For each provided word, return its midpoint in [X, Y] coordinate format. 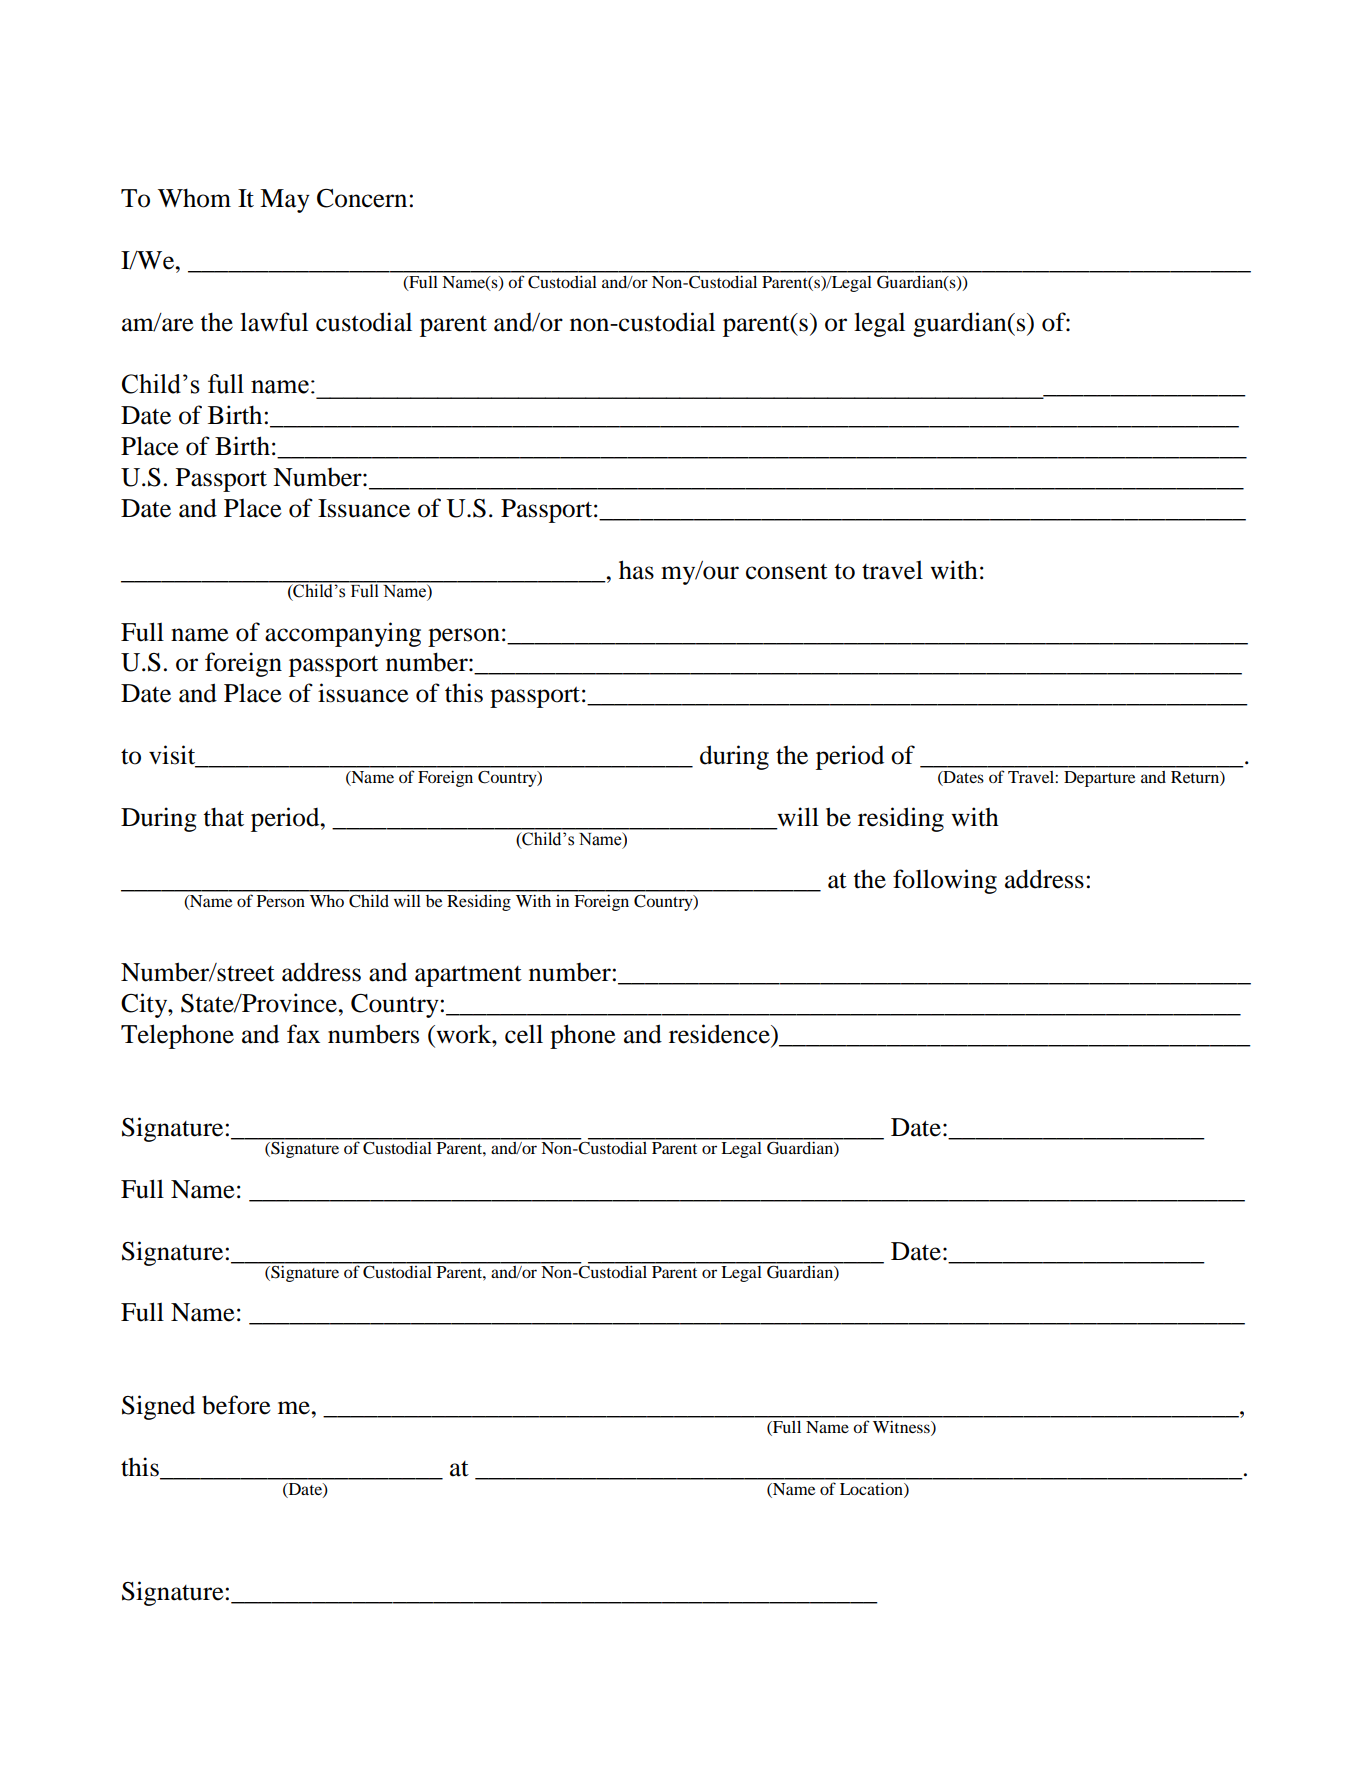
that [223, 817]
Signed [158, 1407]
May [285, 201]
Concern [362, 198]
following [945, 881]
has [636, 570]
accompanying [343, 634]
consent [787, 572]
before [236, 1405]
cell [524, 1034]
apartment [468, 976]
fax [303, 1034]
